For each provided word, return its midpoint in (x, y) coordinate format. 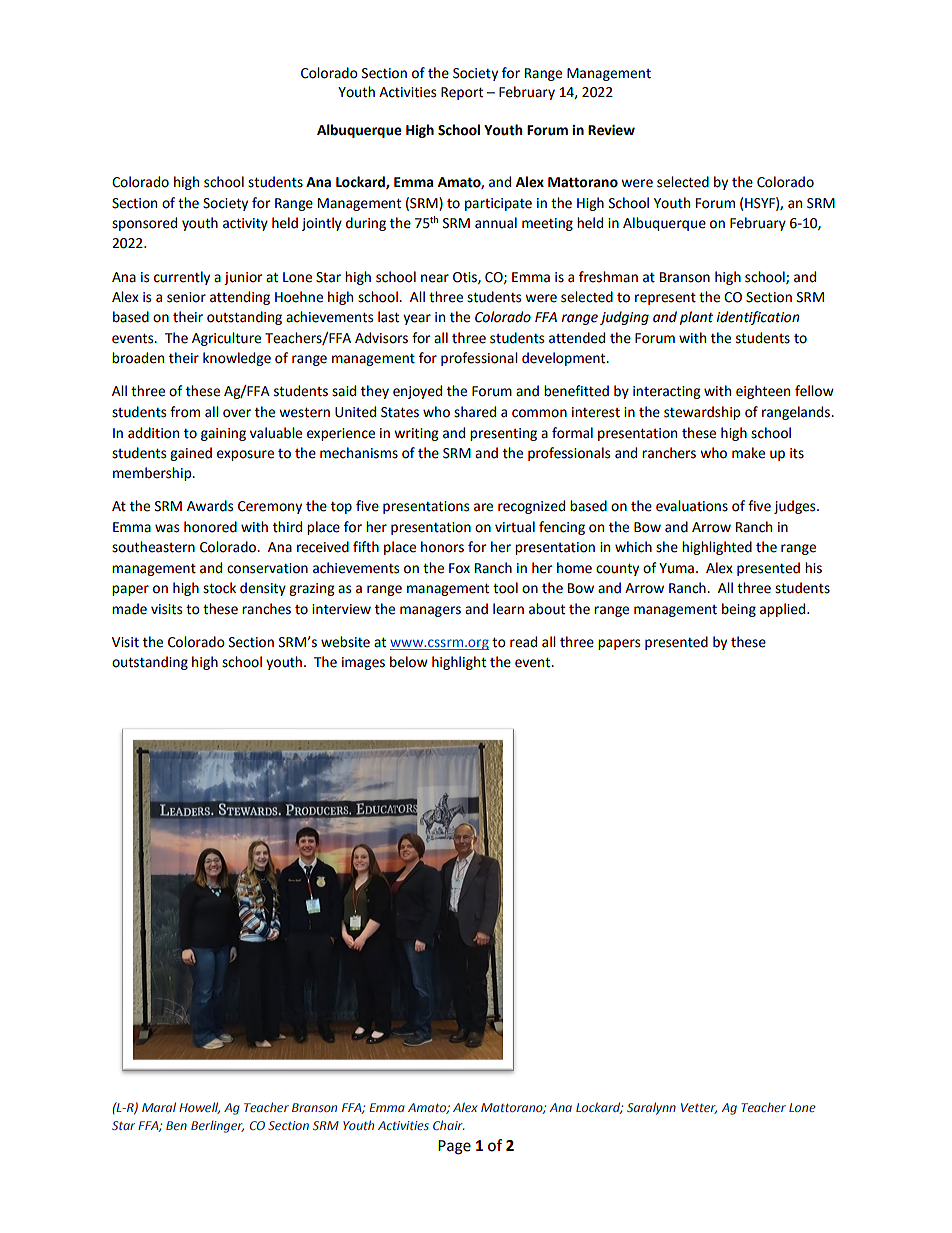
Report (462, 93)
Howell (199, 1108)
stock (219, 588)
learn (508, 609)
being (739, 610)
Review (611, 130)
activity (245, 224)
